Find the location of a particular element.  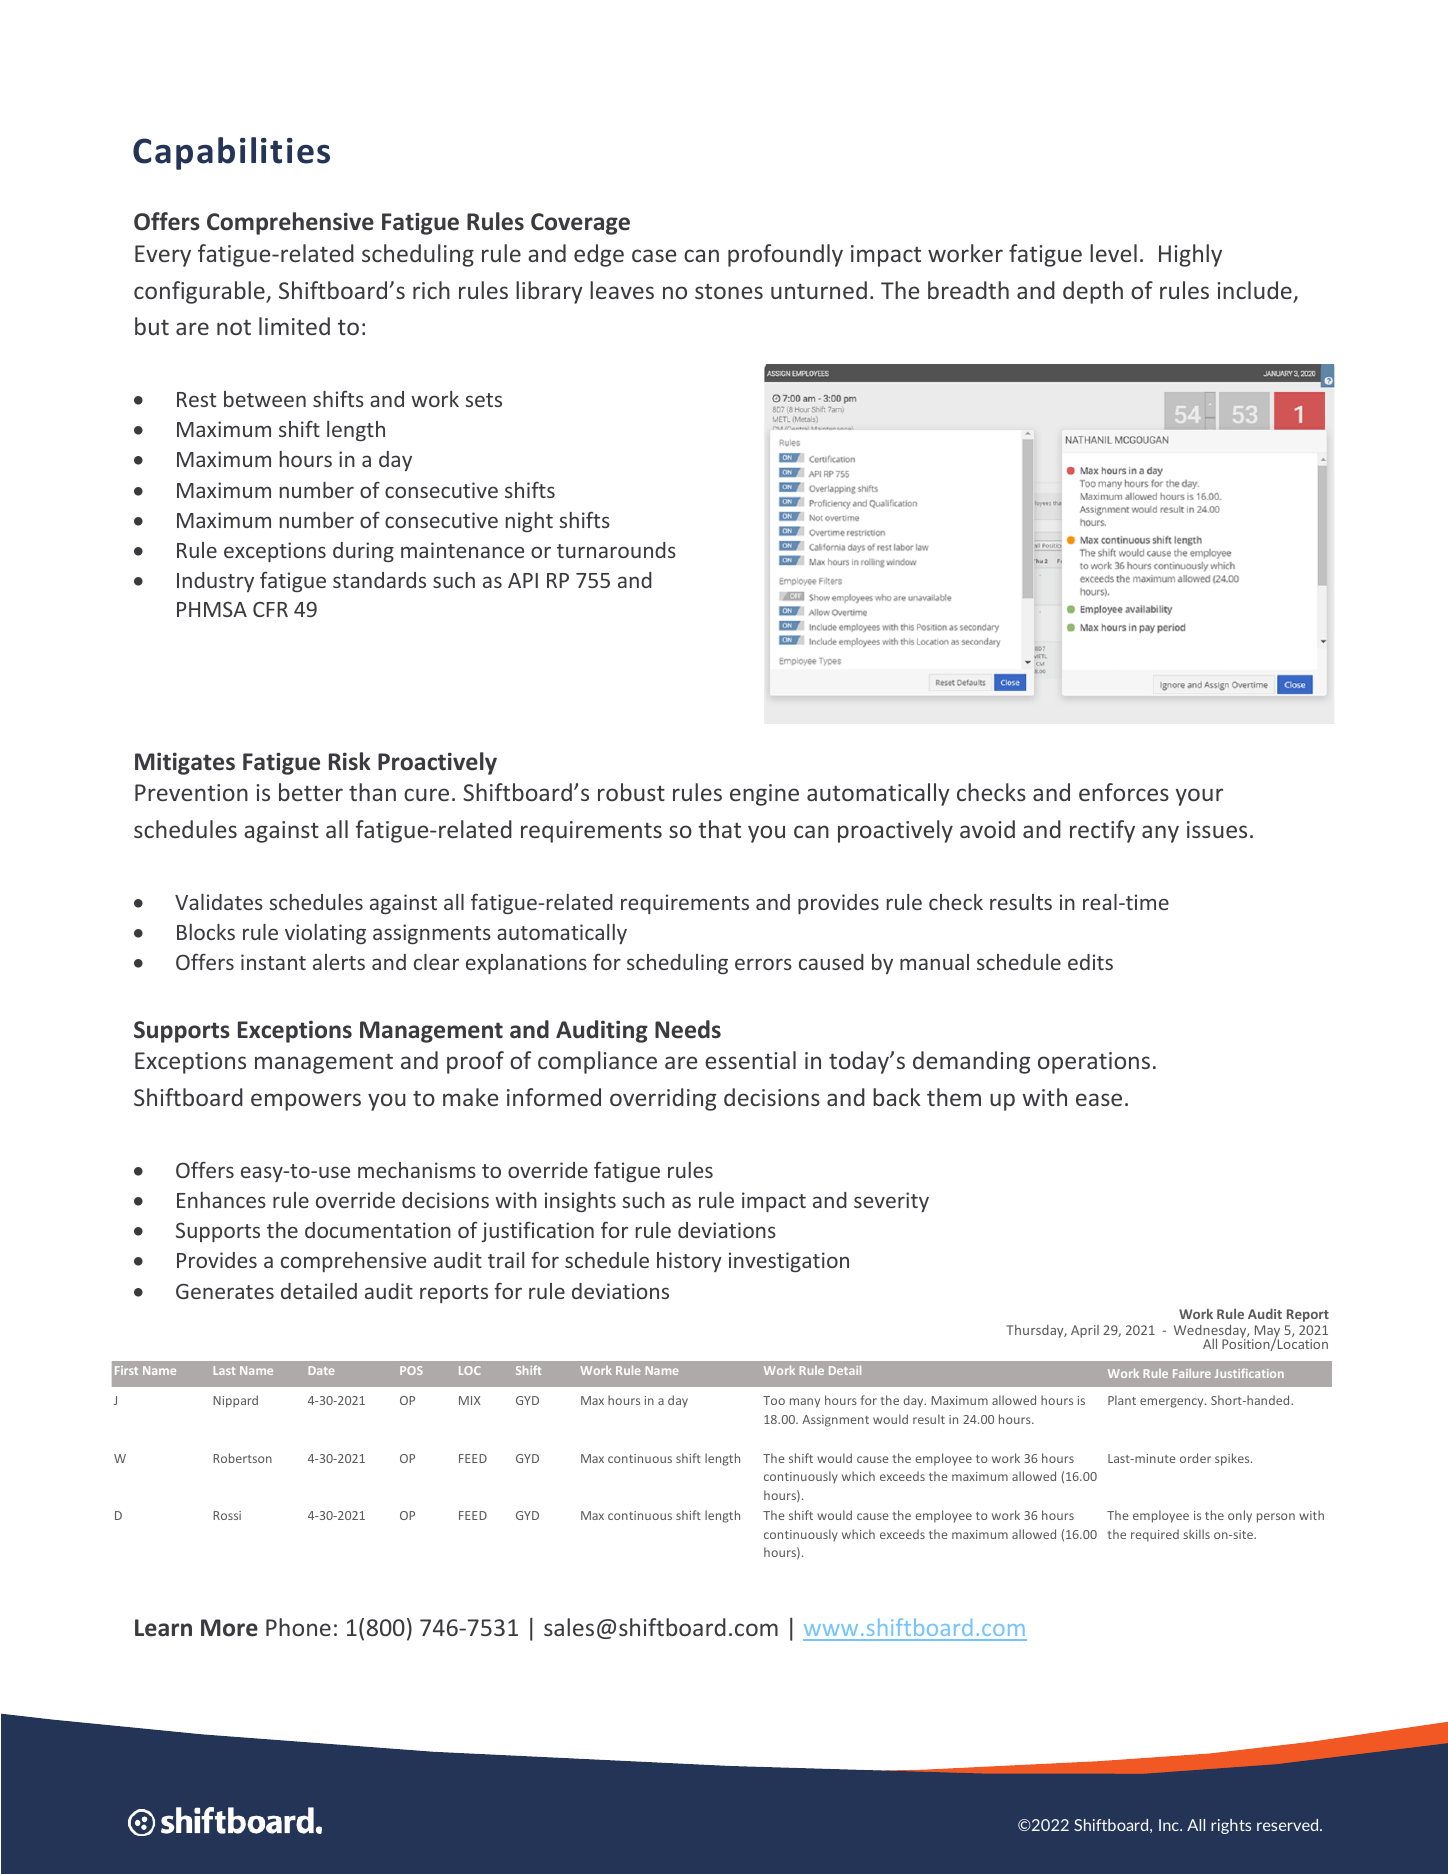

empowers is located at coordinates (306, 1102).
